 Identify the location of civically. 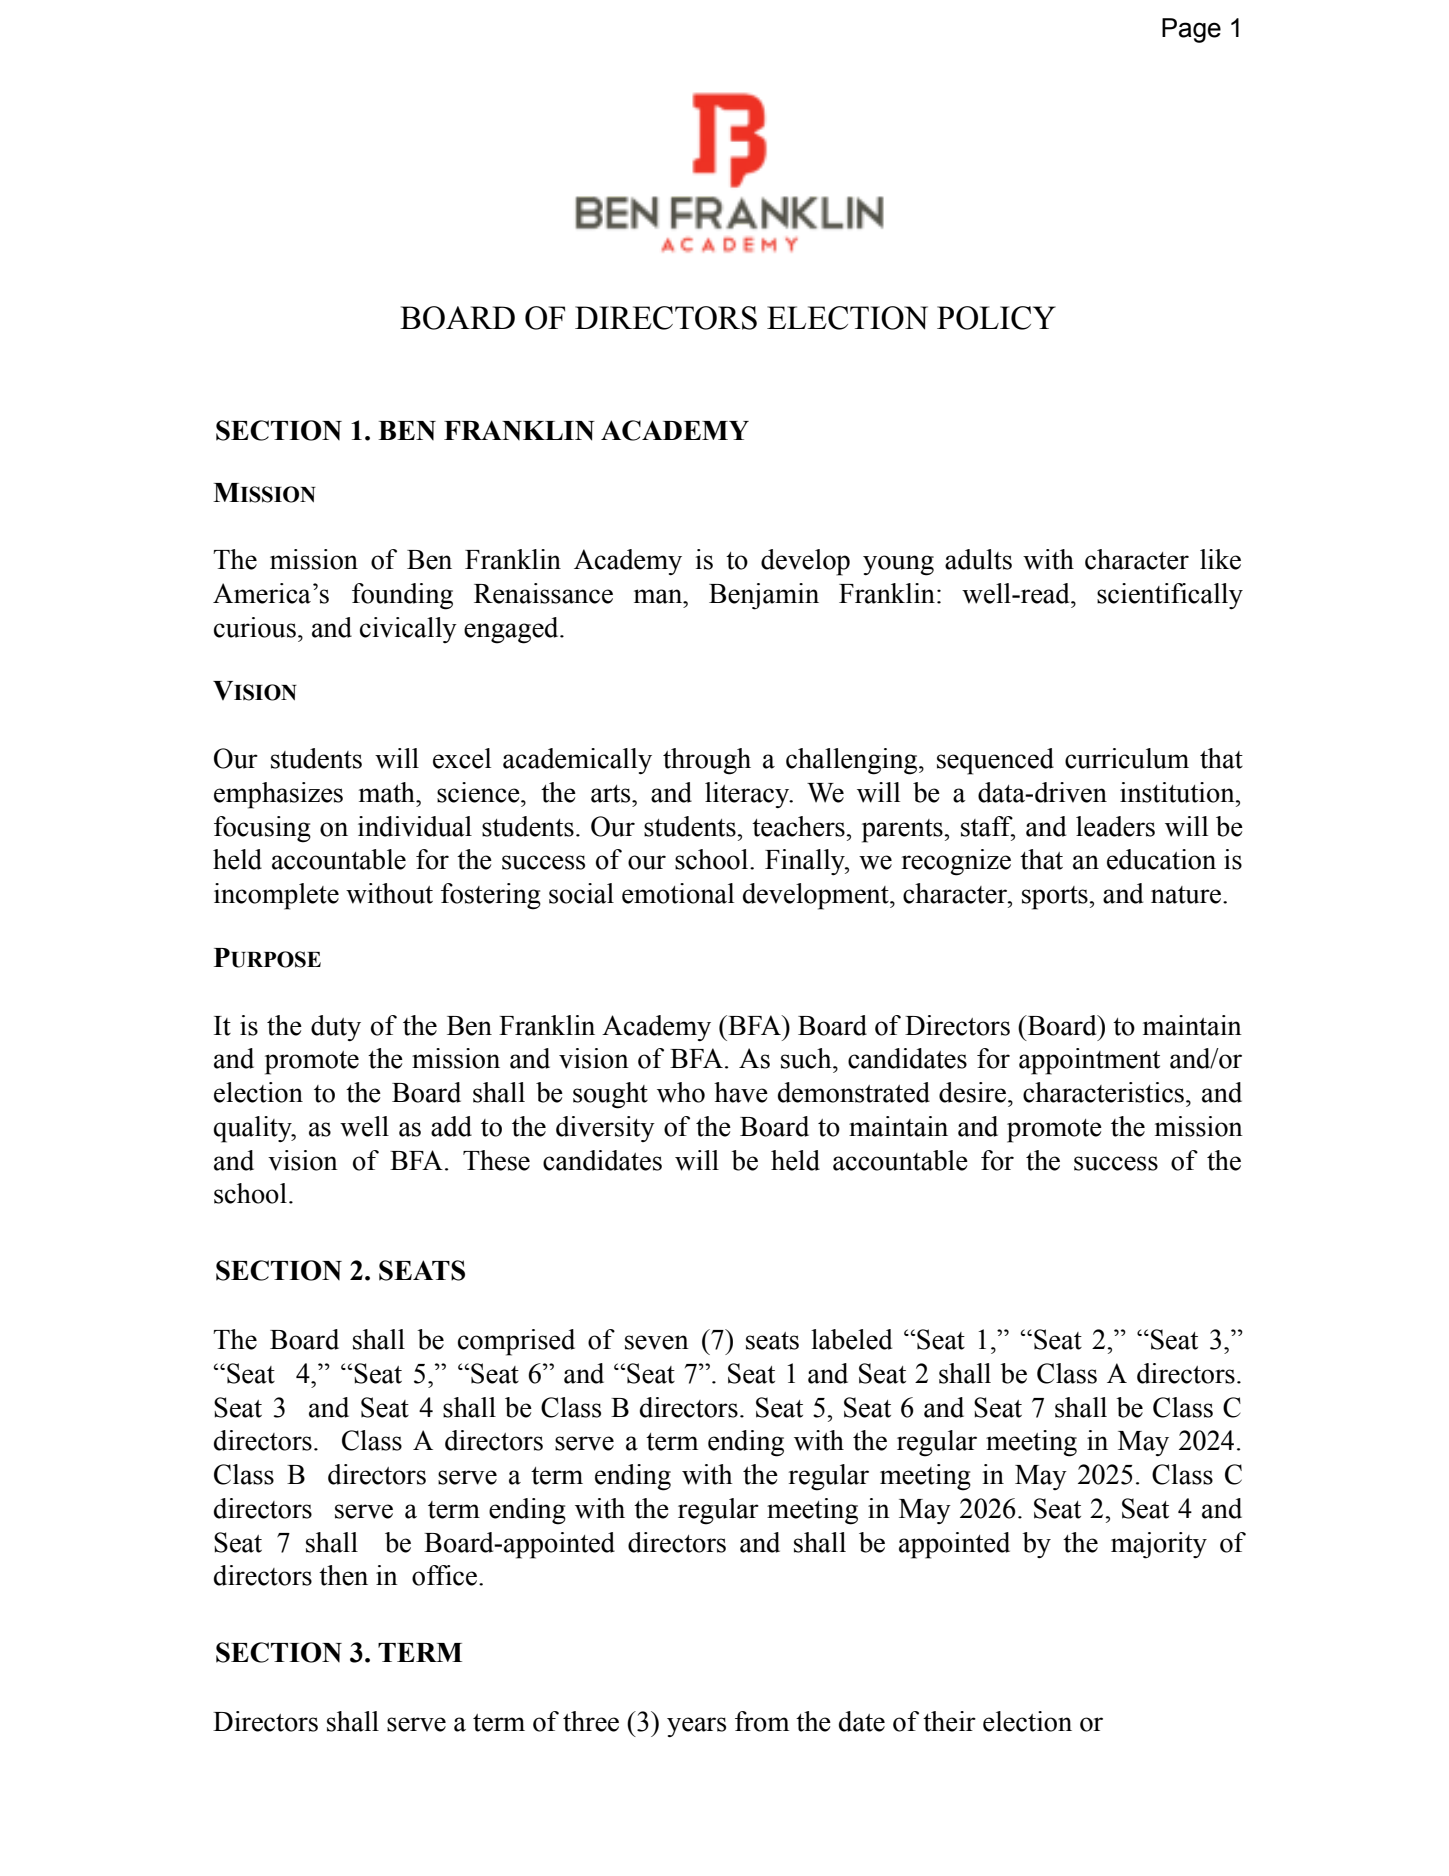
(408, 630).
